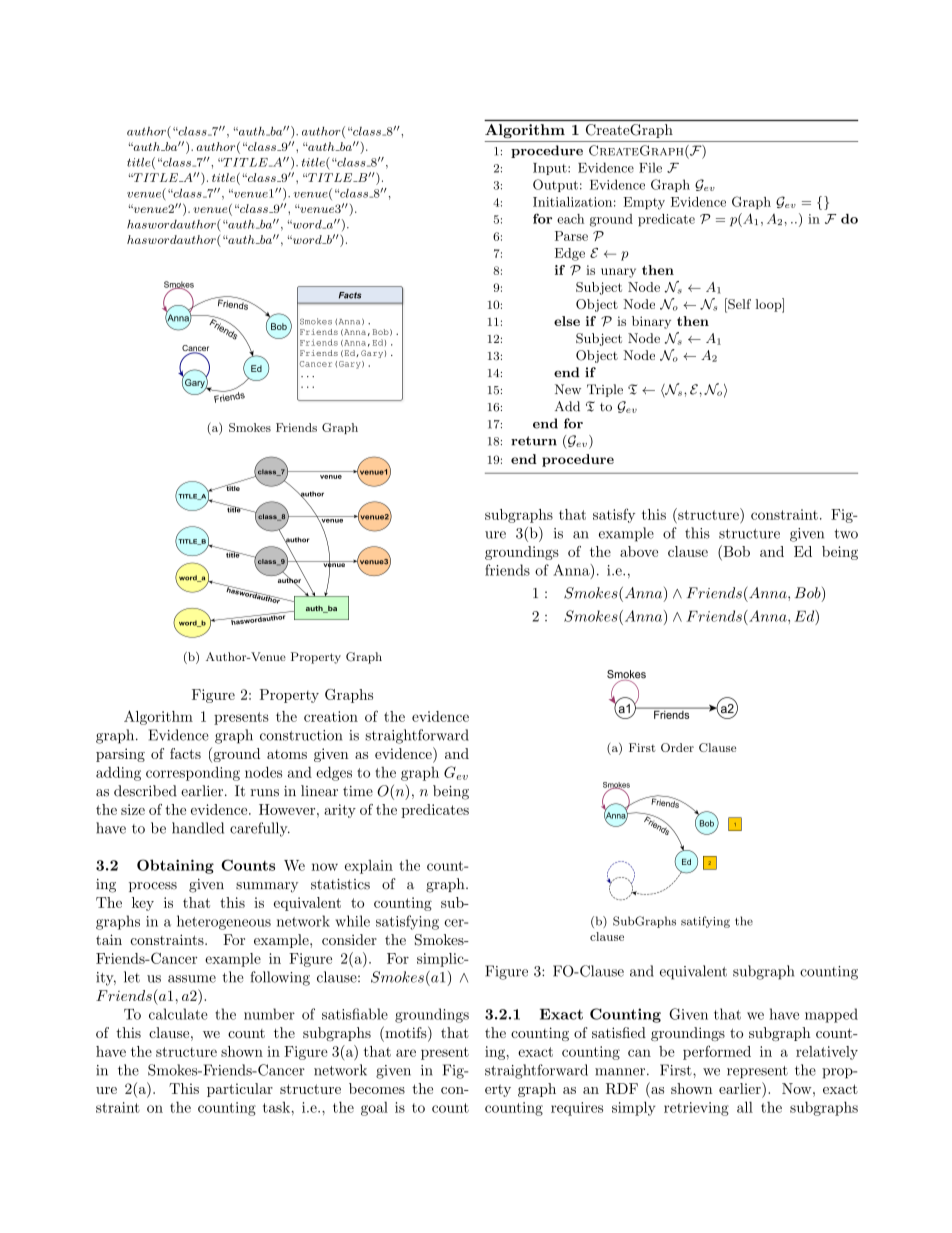 This screenshot has width=952, height=1233. Describe the element at coordinates (745, 1107) in the screenshot. I see `all` at that location.
